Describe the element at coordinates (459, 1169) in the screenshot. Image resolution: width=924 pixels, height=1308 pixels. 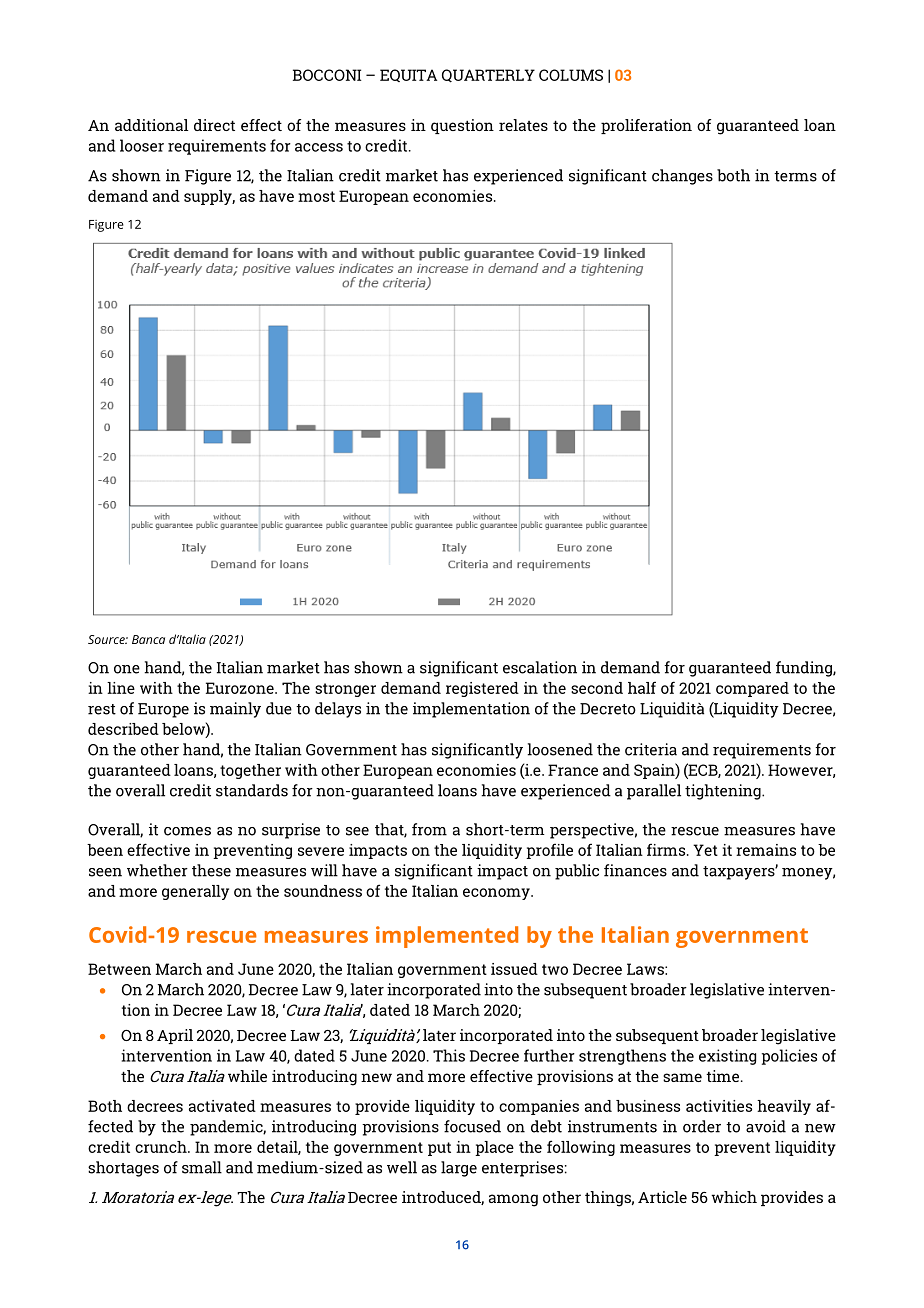
I see `large` at that location.
